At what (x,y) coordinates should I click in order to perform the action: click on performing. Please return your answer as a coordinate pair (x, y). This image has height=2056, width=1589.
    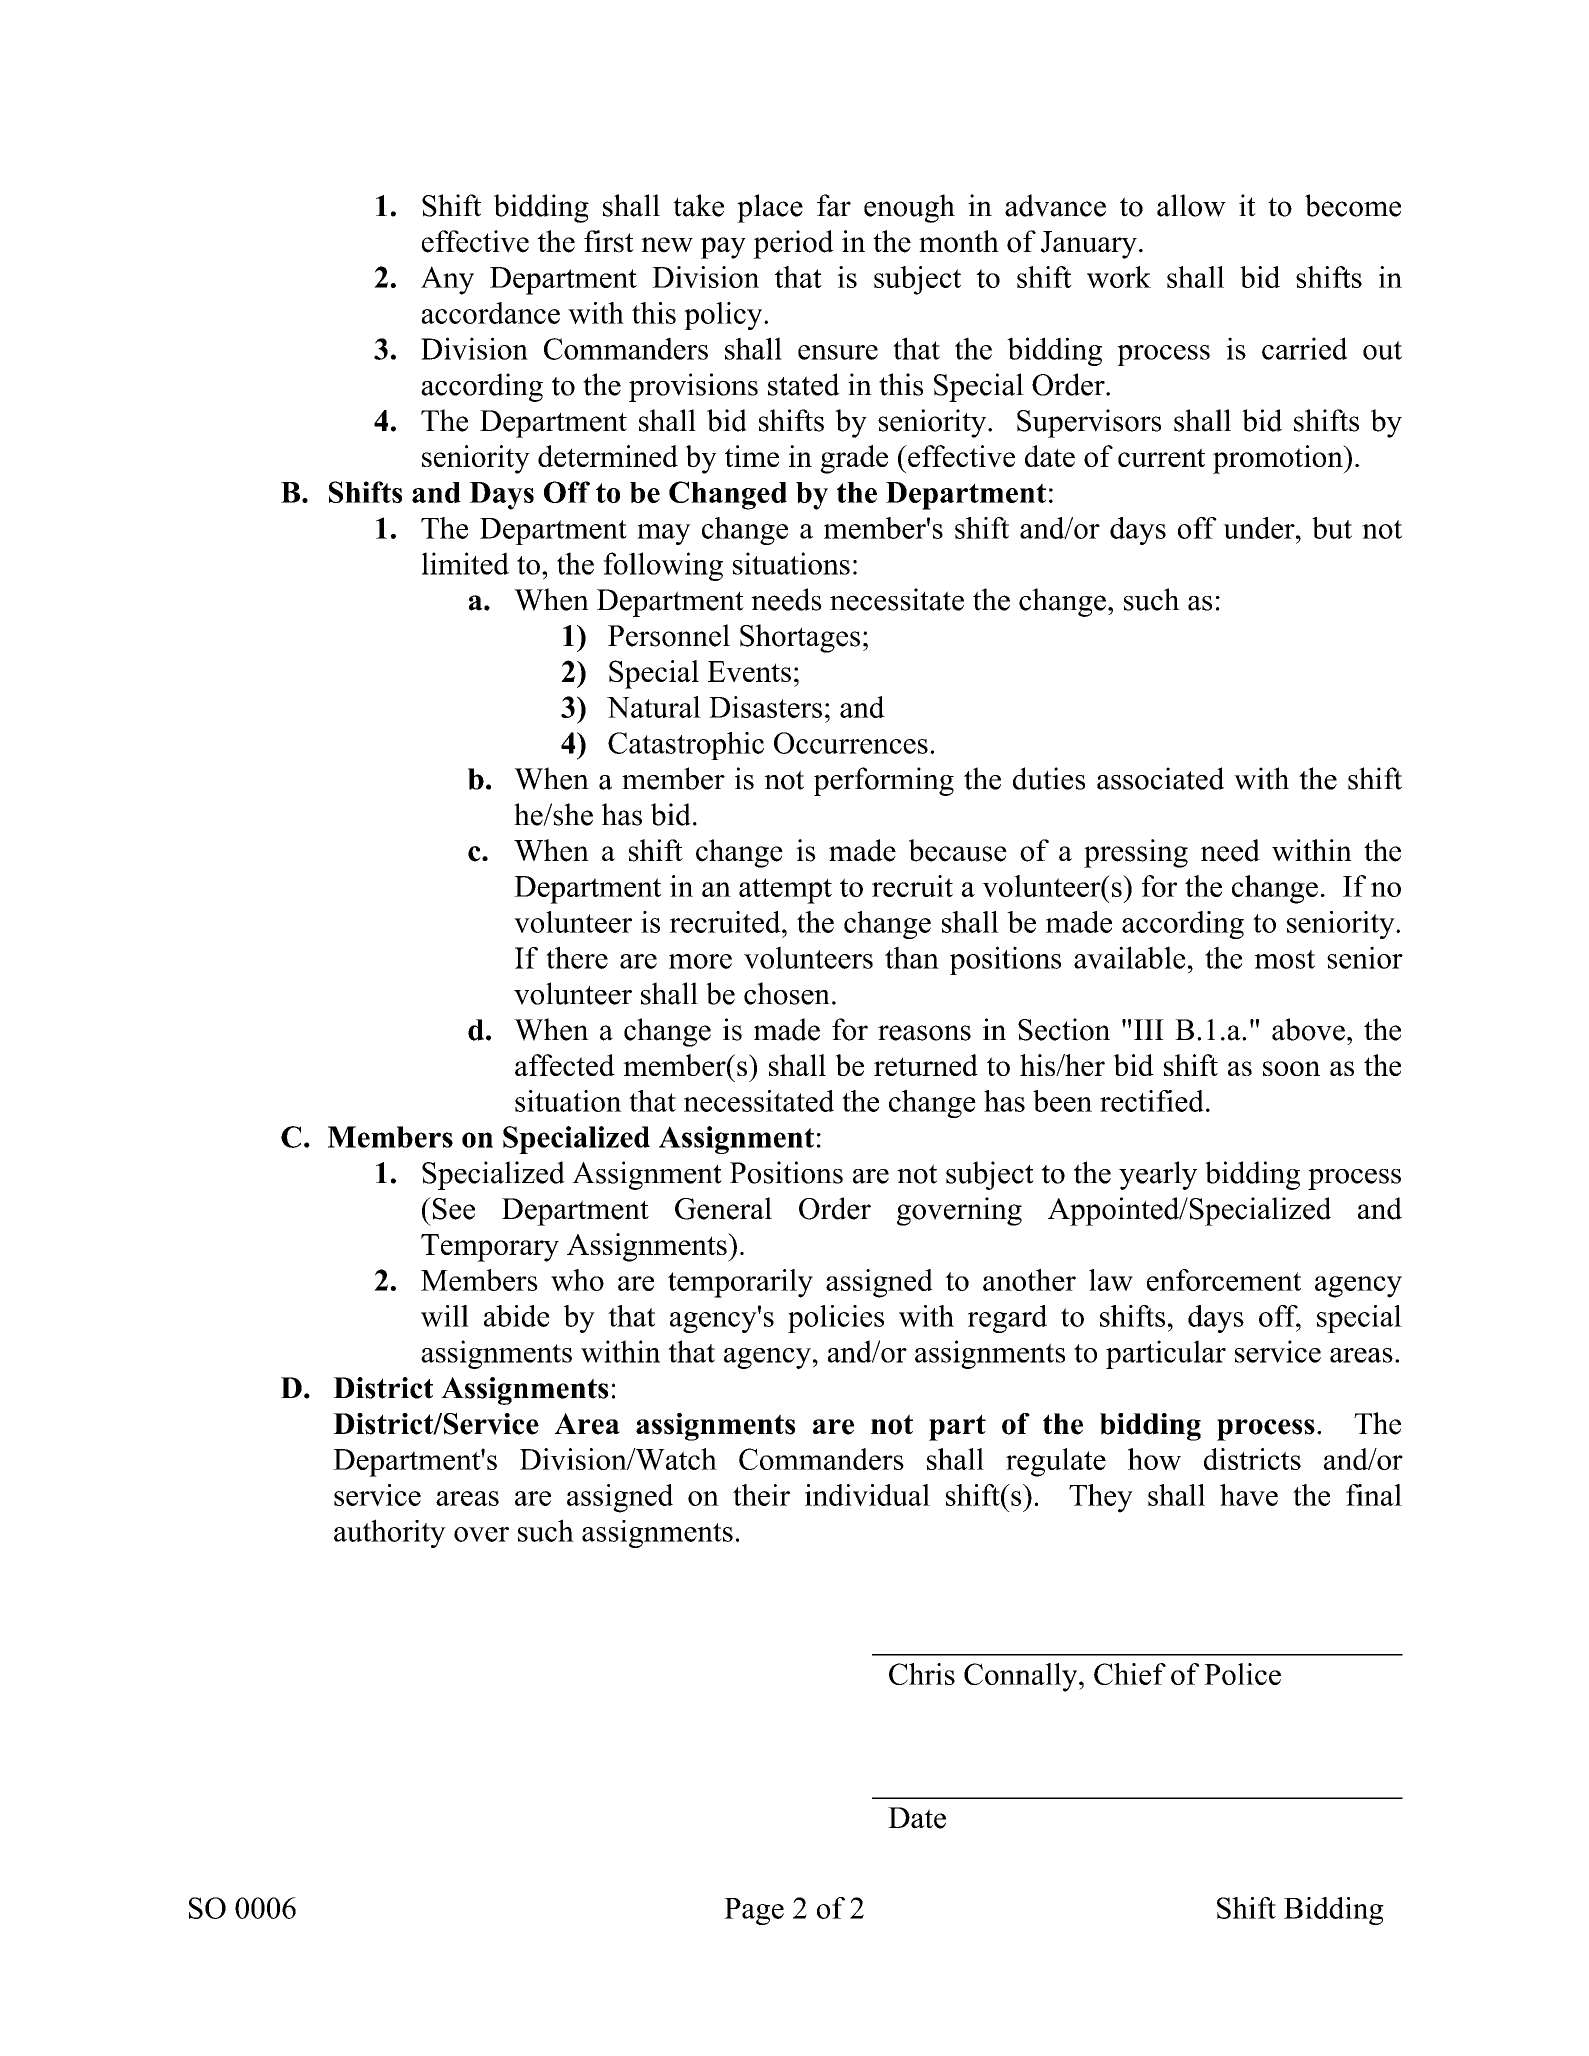
    Looking at the image, I should click on (884, 781).
